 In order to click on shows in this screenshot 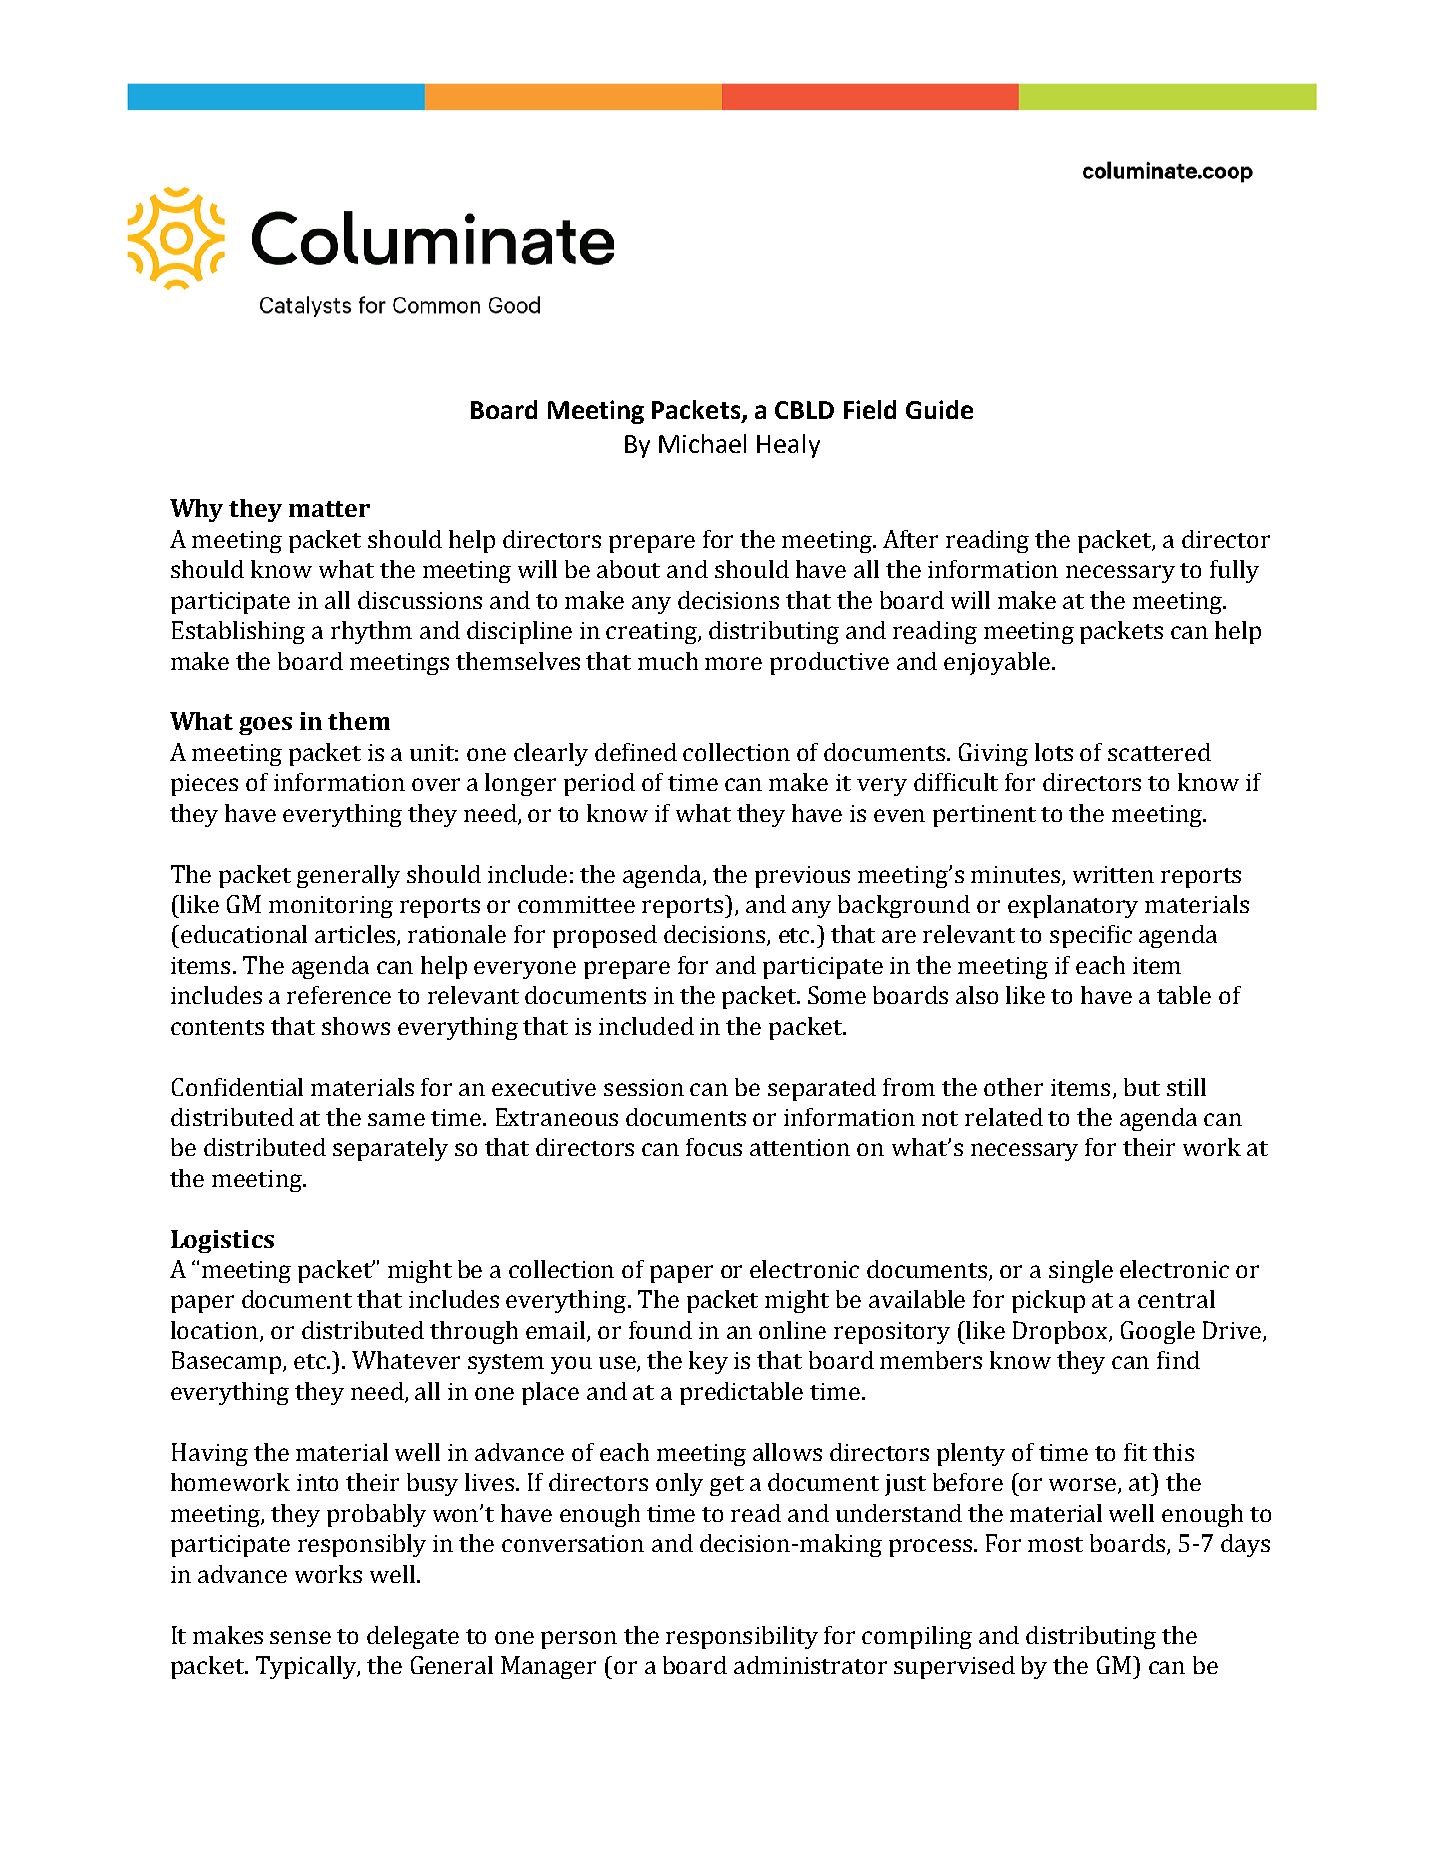, I will do `click(356, 1026)`.
